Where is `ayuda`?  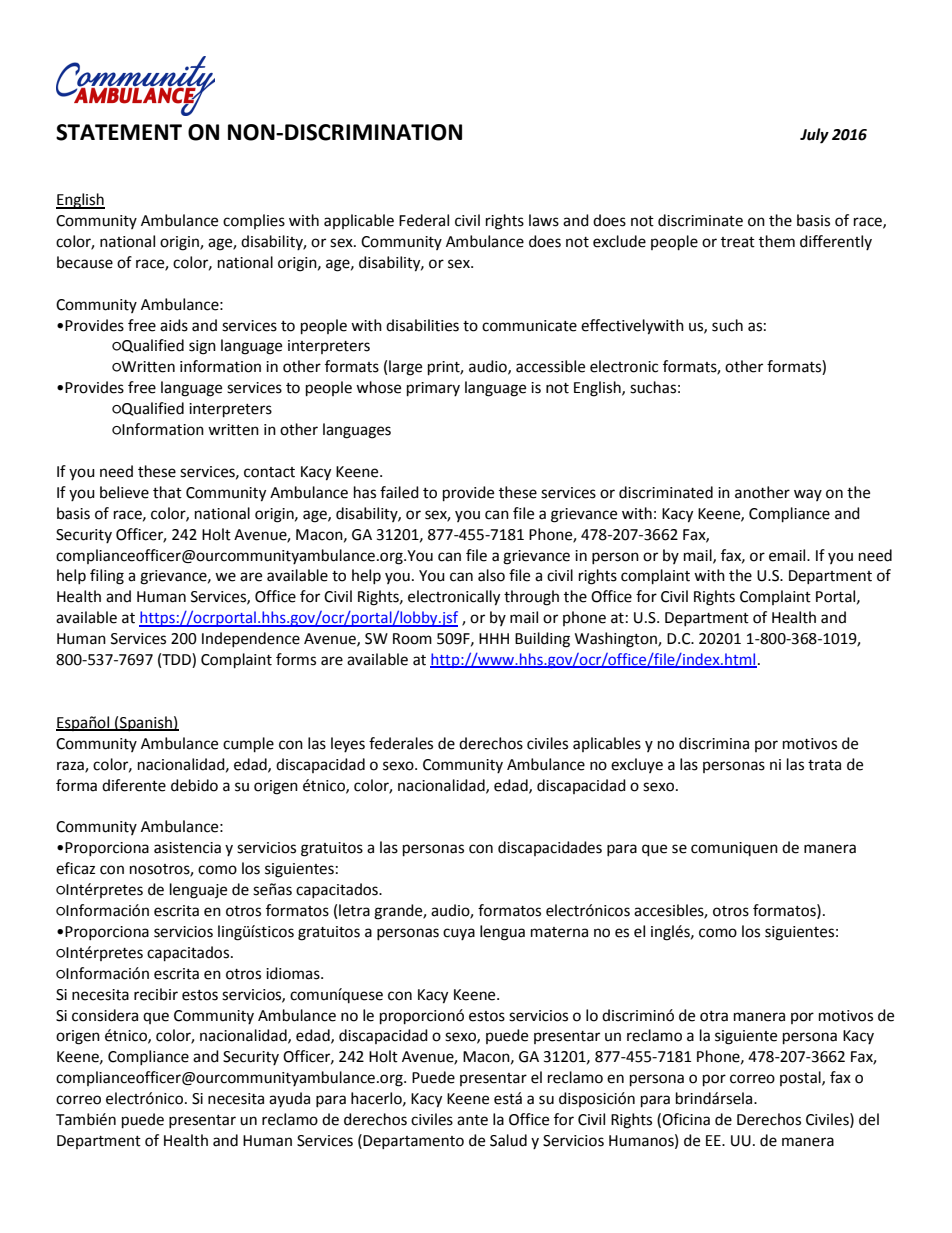 ayuda is located at coordinates (289, 1099).
